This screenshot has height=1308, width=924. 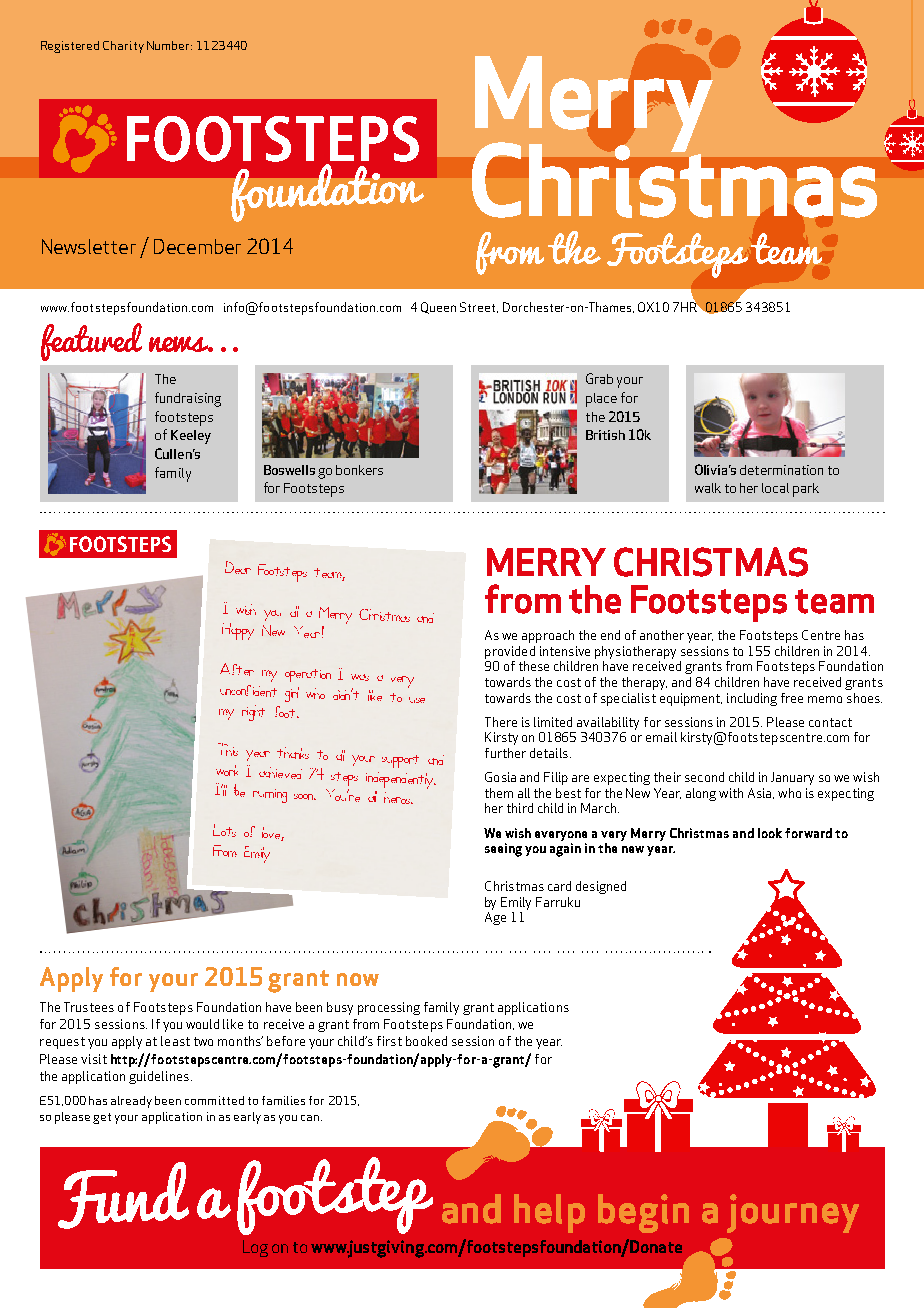 I want to click on Log, so click(x=255, y=1248).
